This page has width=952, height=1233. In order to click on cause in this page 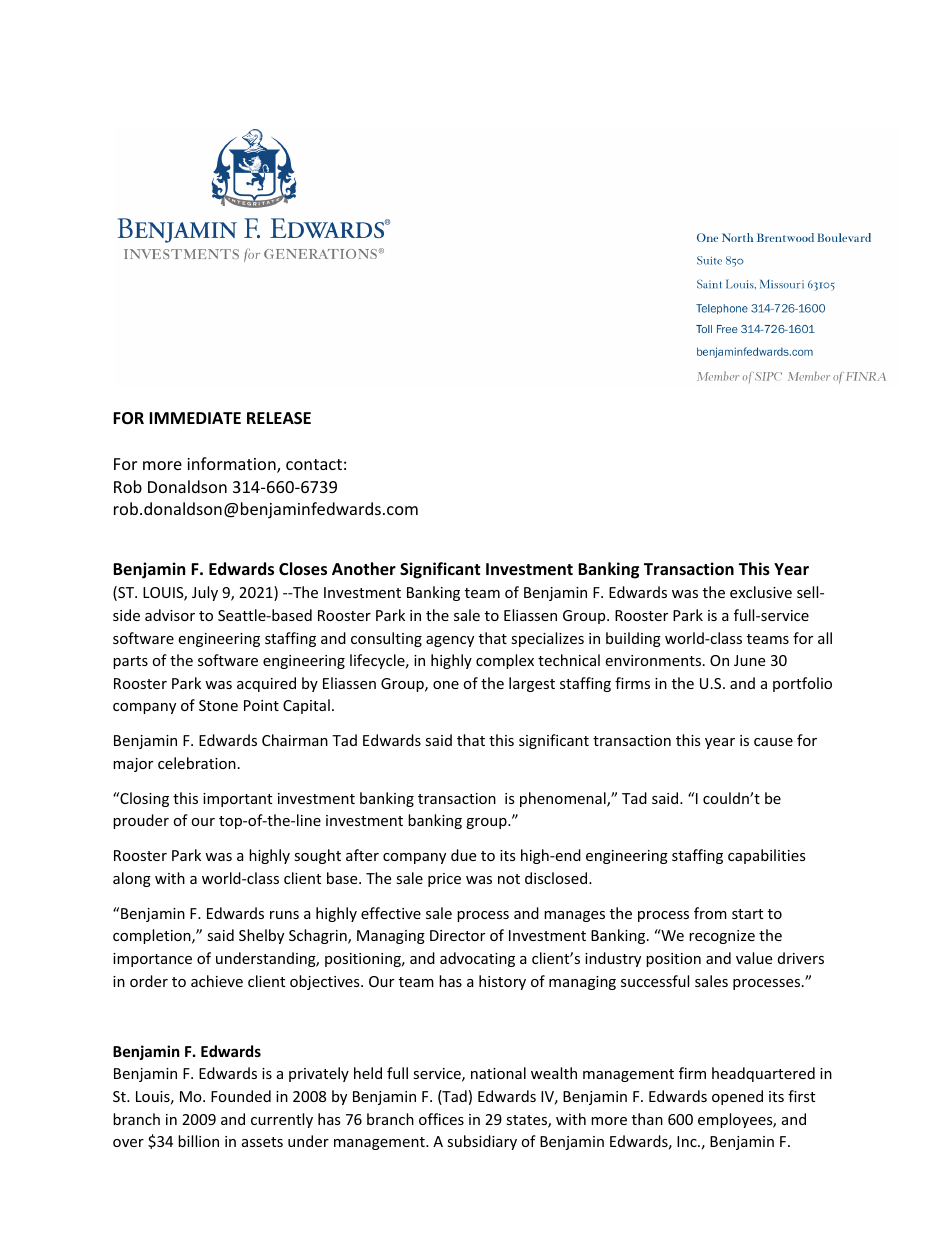, I will do `click(773, 742)`.
